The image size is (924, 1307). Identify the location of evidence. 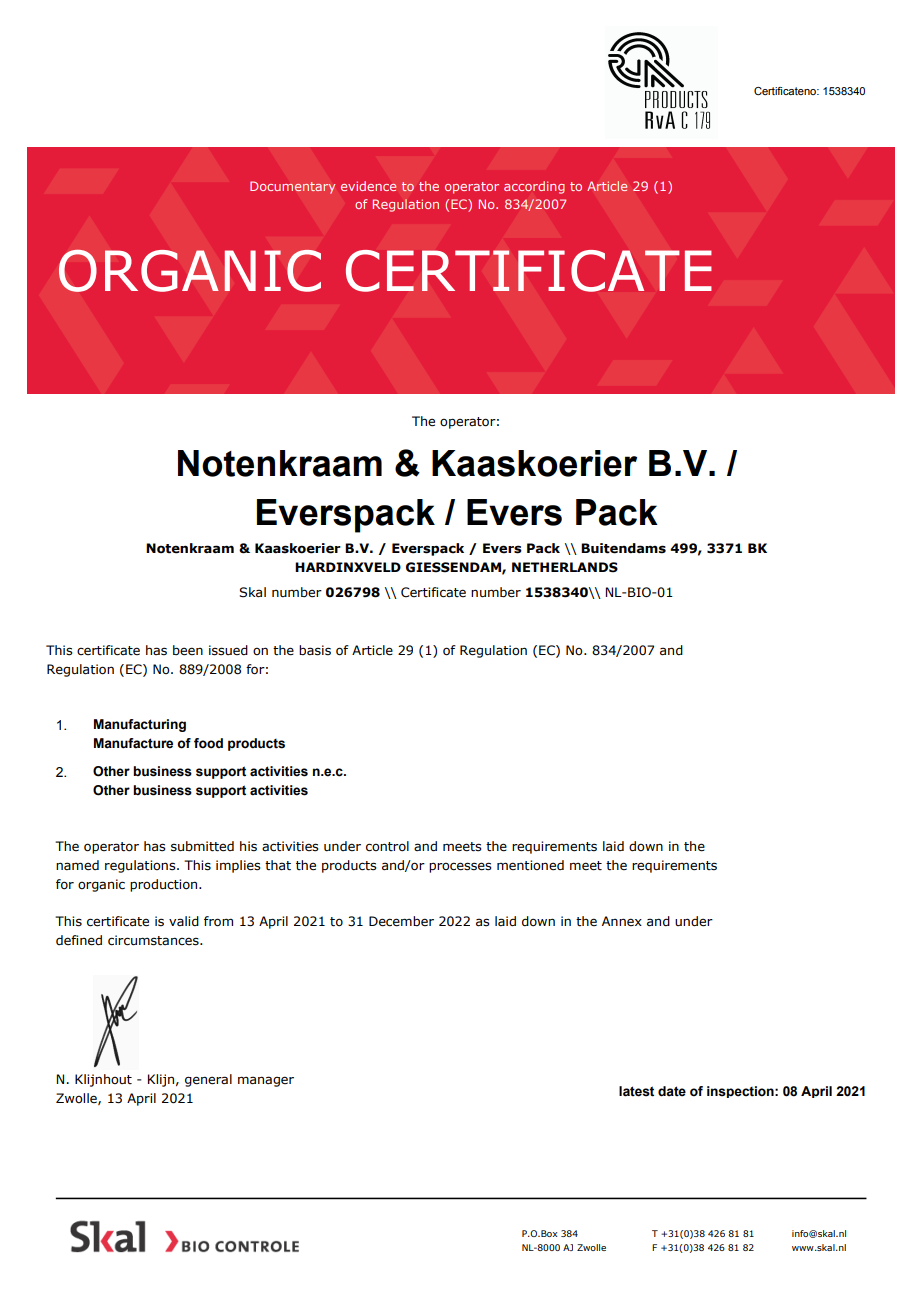
(368, 186).
